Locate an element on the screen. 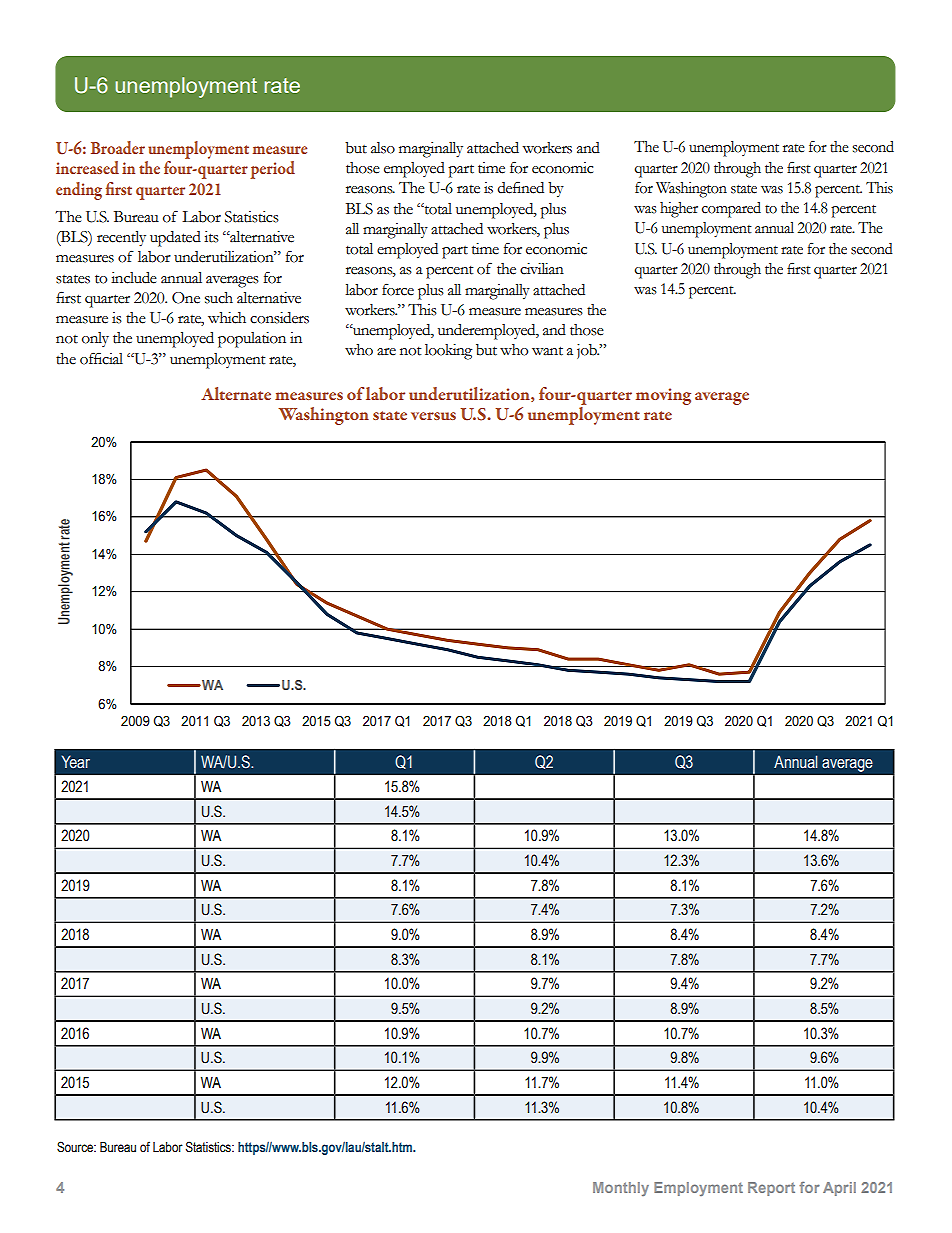  Broader is located at coordinates (118, 147).
